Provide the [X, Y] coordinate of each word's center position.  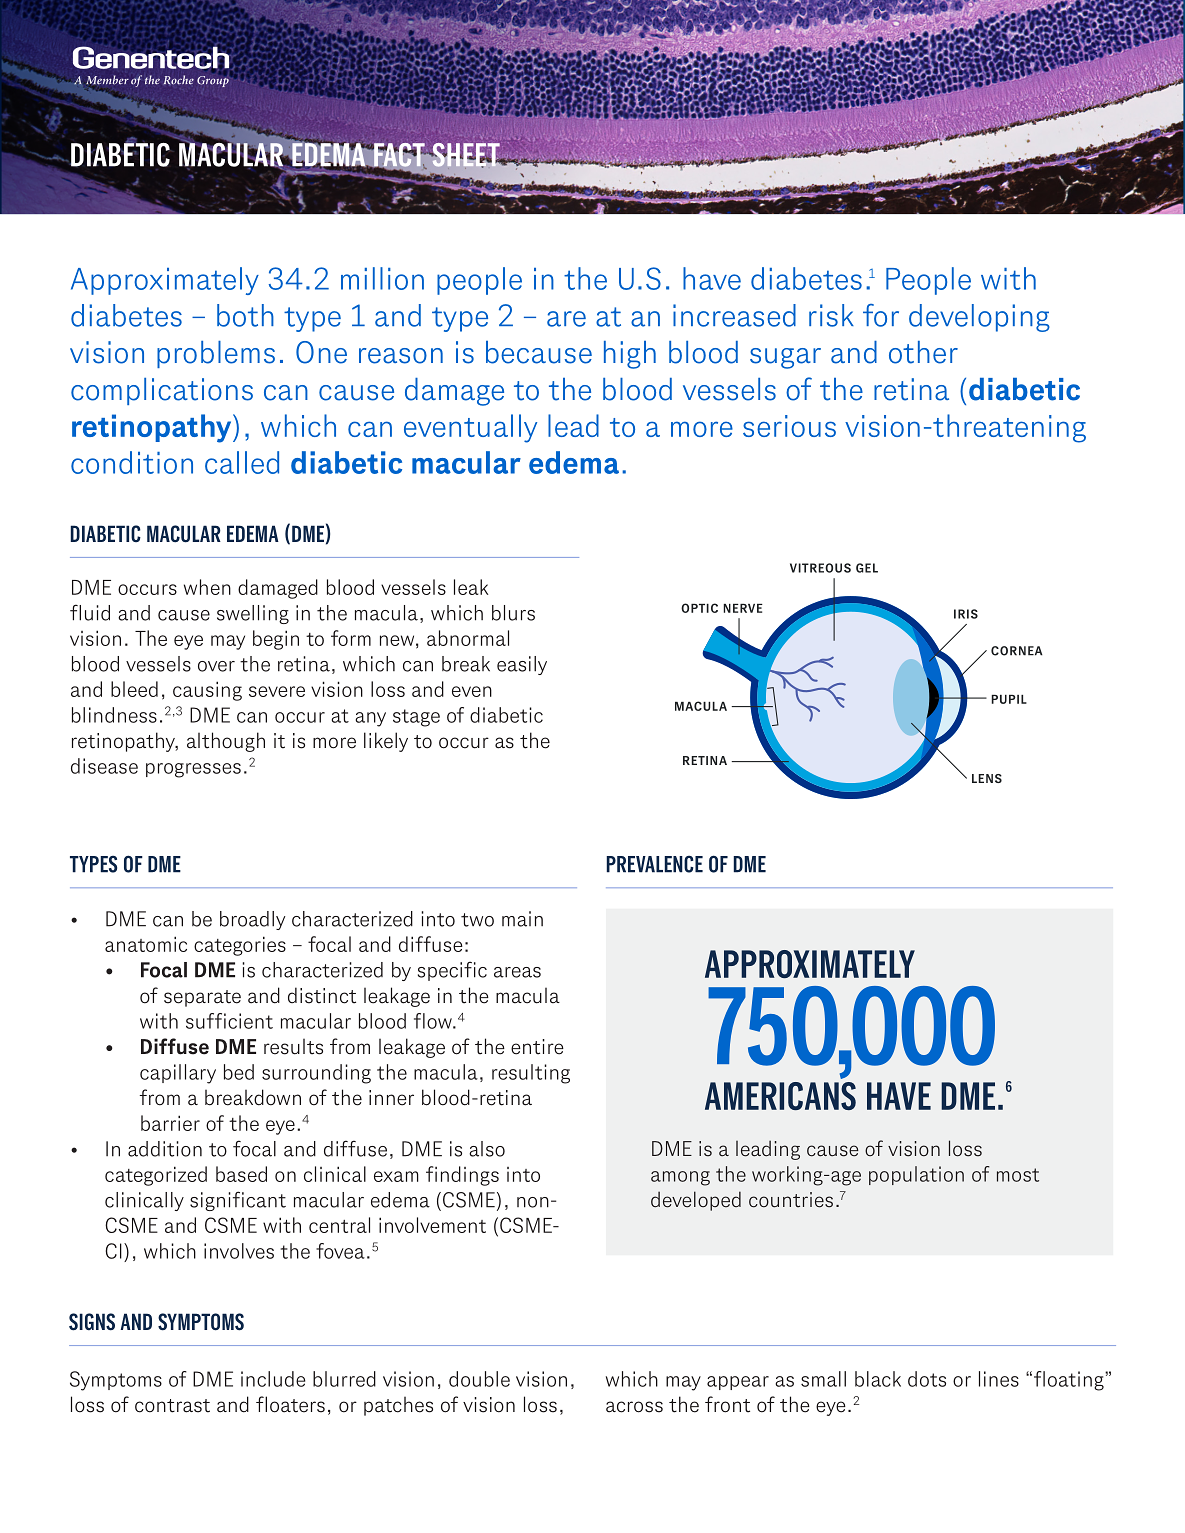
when [207, 587]
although [226, 742]
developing [979, 318]
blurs [513, 613]
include [273, 1379]
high [630, 355]
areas [517, 972]
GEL [867, 568]
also [487, 1149]
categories [240, 946]
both [245, 315]
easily [522, 665]
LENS [987, 778]
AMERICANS [780, 1096]
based [241, 1174]
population [916, 1175]
